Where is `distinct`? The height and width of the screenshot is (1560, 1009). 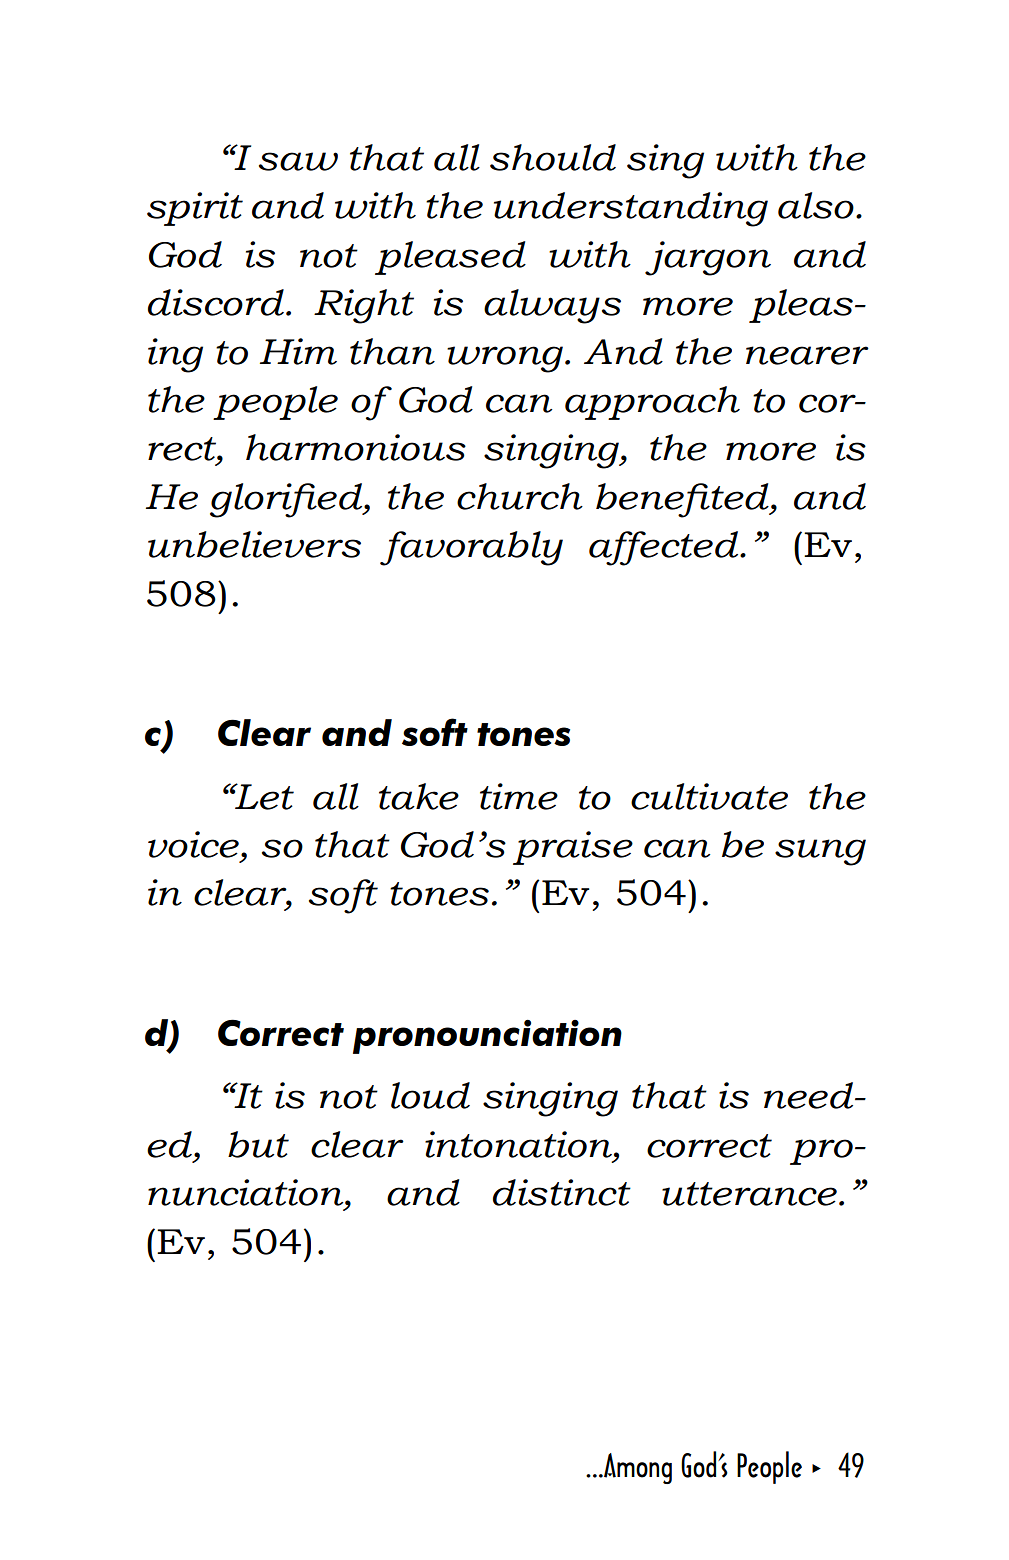
distinct is located at coordinates (562, 1192).
